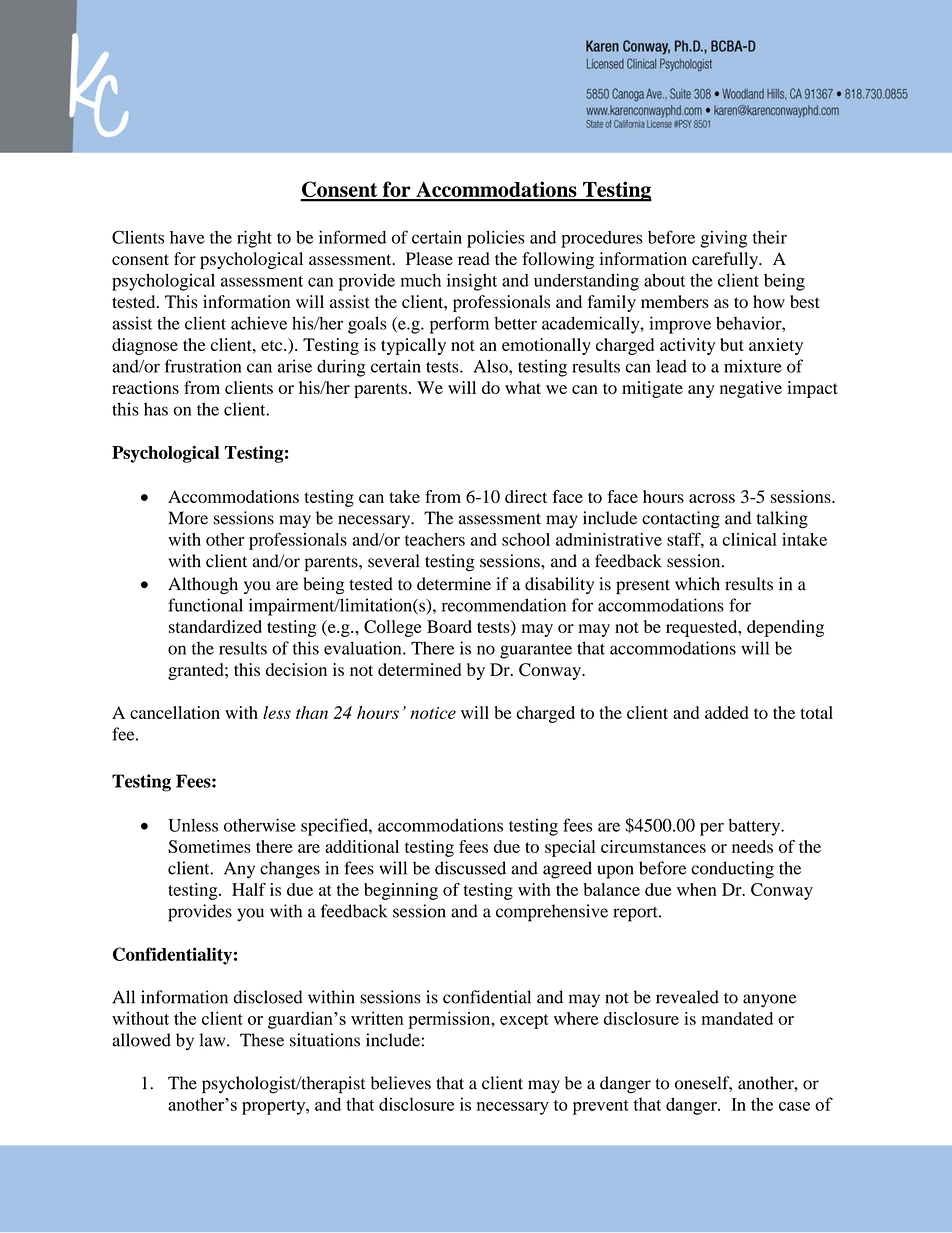 This screenshot has width=952, height=1233. What do you see at coordinates (213, 1040) in the screenshot?
I see `law` at bounding box center [213, 1040].
